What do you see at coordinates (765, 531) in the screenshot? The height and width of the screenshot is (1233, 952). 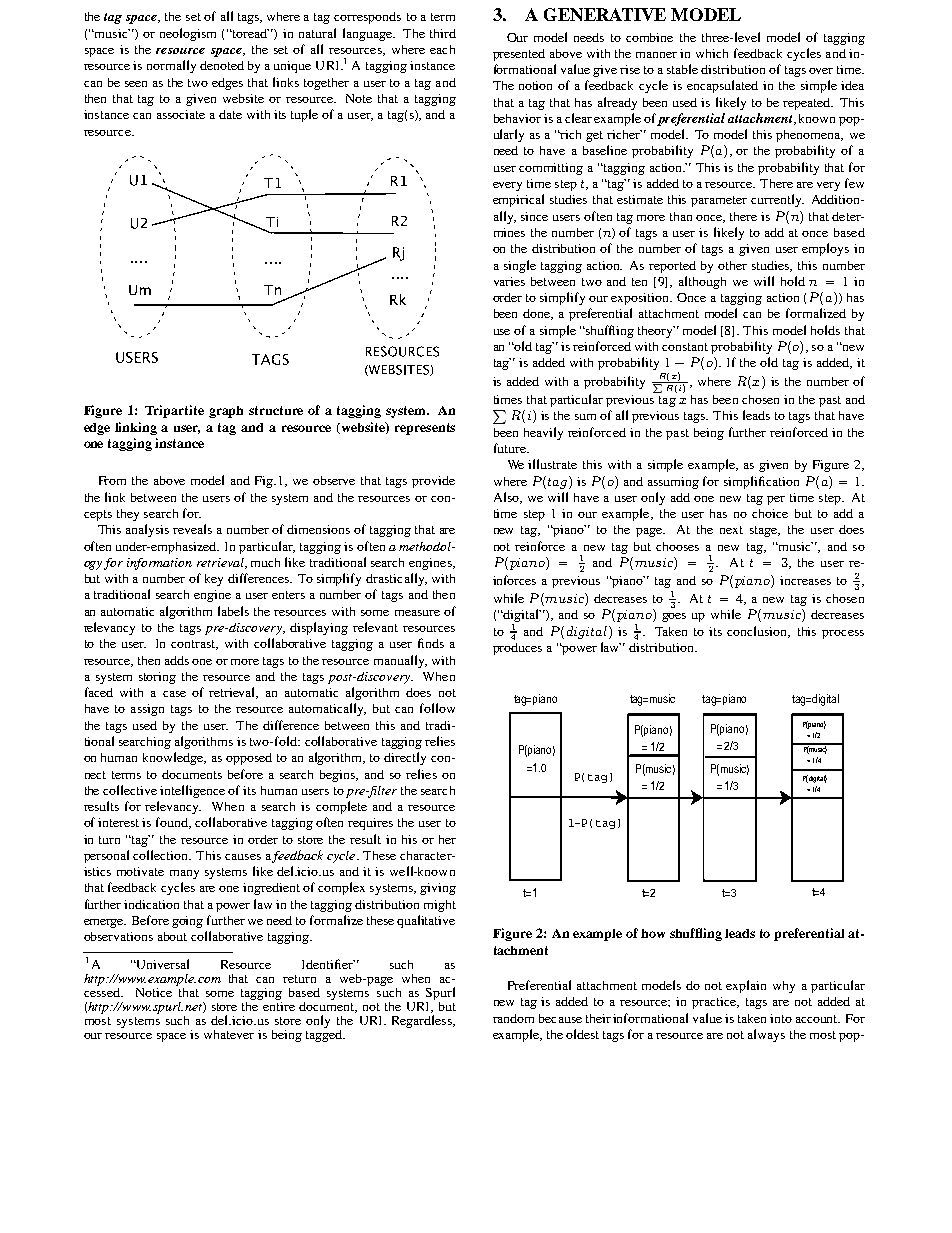 I see `stage` at bounding box center [765, 531].
